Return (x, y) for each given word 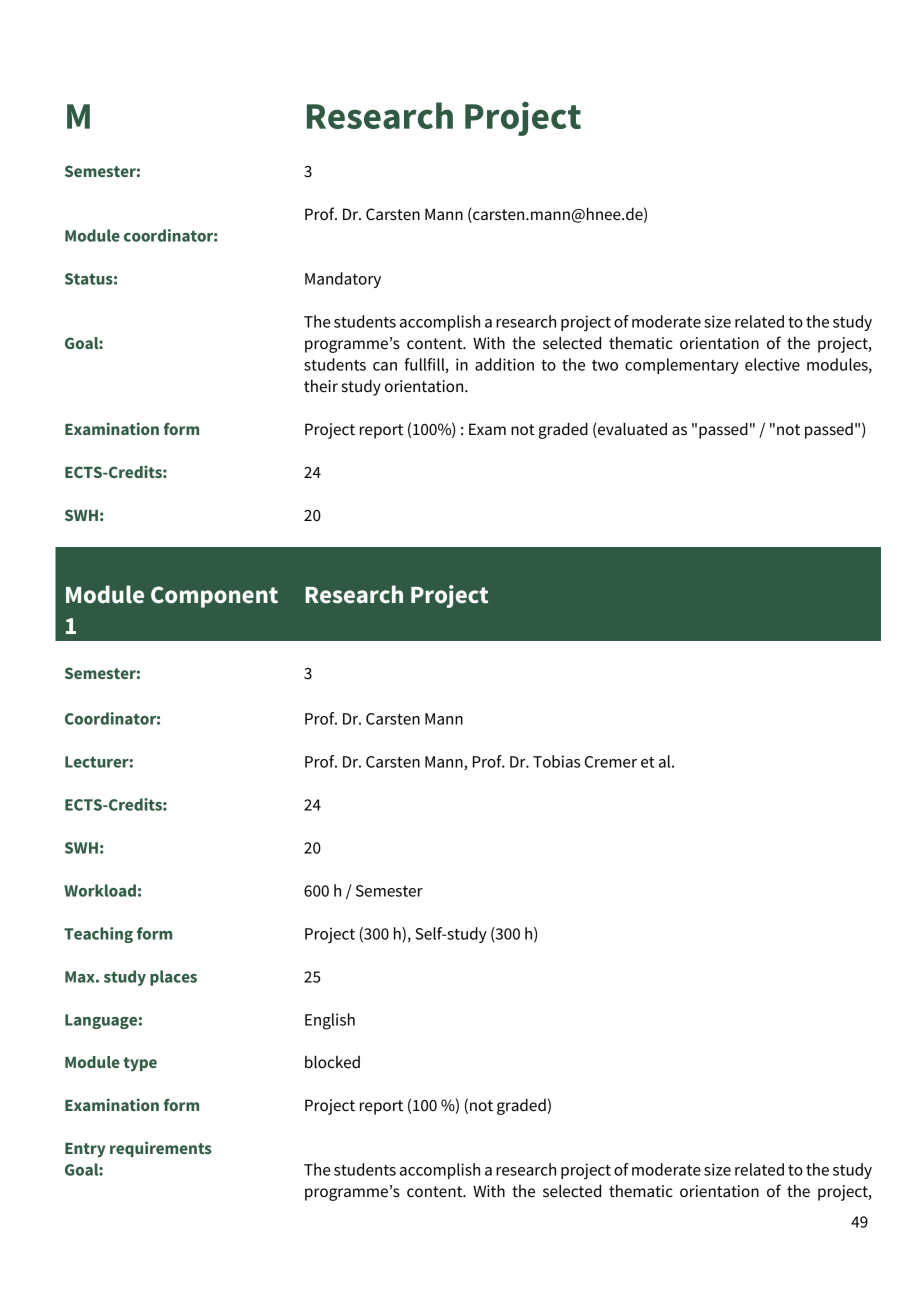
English (330, 1021)
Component (214, 597)
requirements (161, 1149)
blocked (332, 1062)
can (385, 366)
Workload (100, 890)
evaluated (631, 430)
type (140, 1064)
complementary (682, 366)
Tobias (556, 761)
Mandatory (343, 280)
